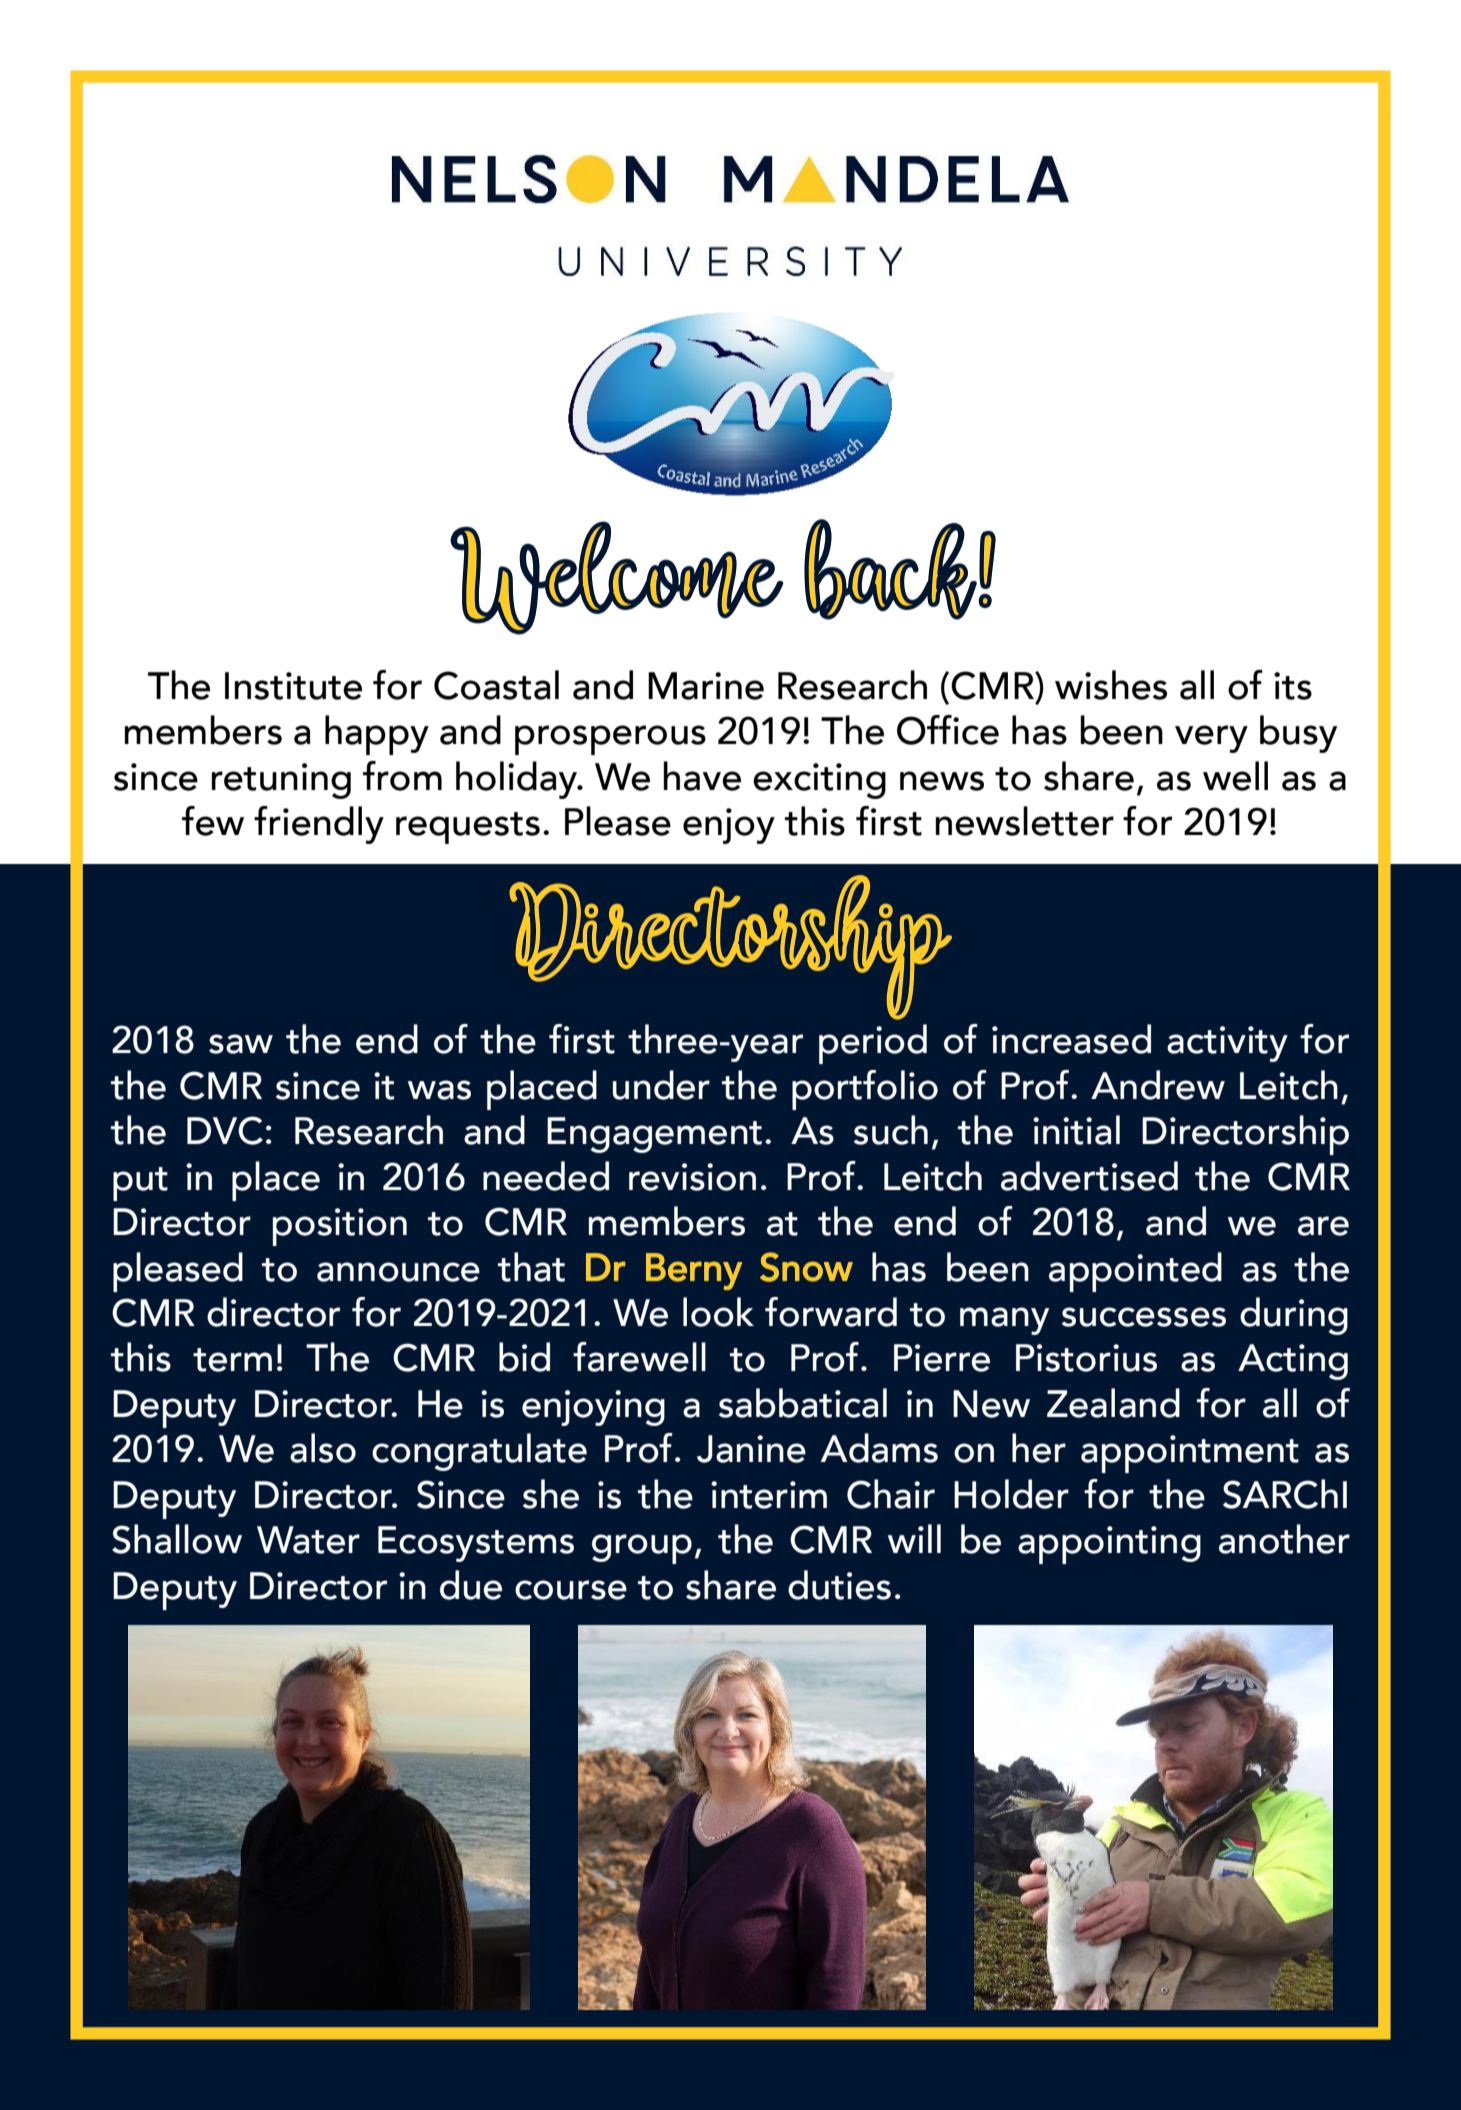  I want to click on very, so click(1211, 739).
